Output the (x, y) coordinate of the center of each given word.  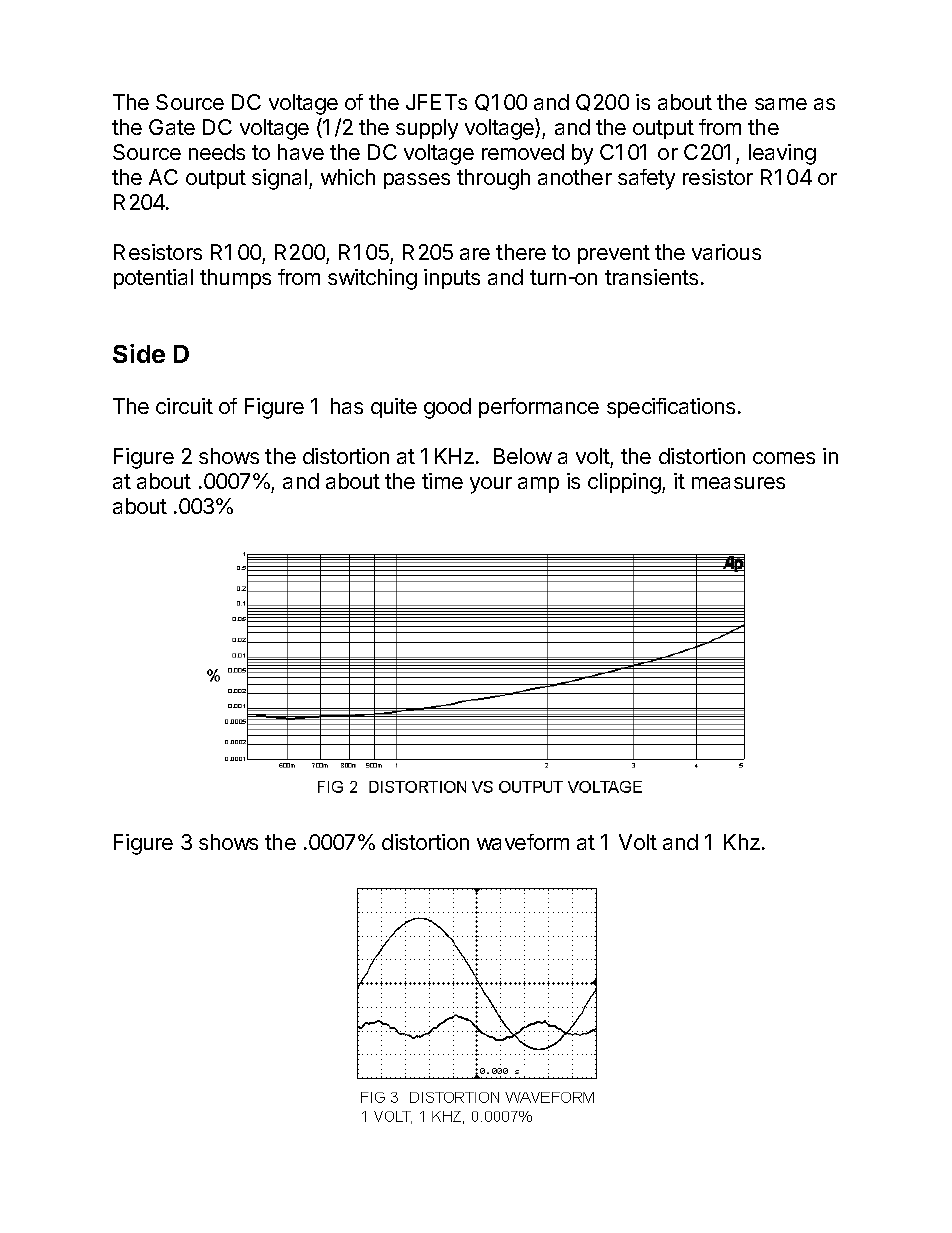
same (781, 104)
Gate (172, 127)
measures (738, 483)
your (491, 485)
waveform (523, 842)
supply (427, 129)
